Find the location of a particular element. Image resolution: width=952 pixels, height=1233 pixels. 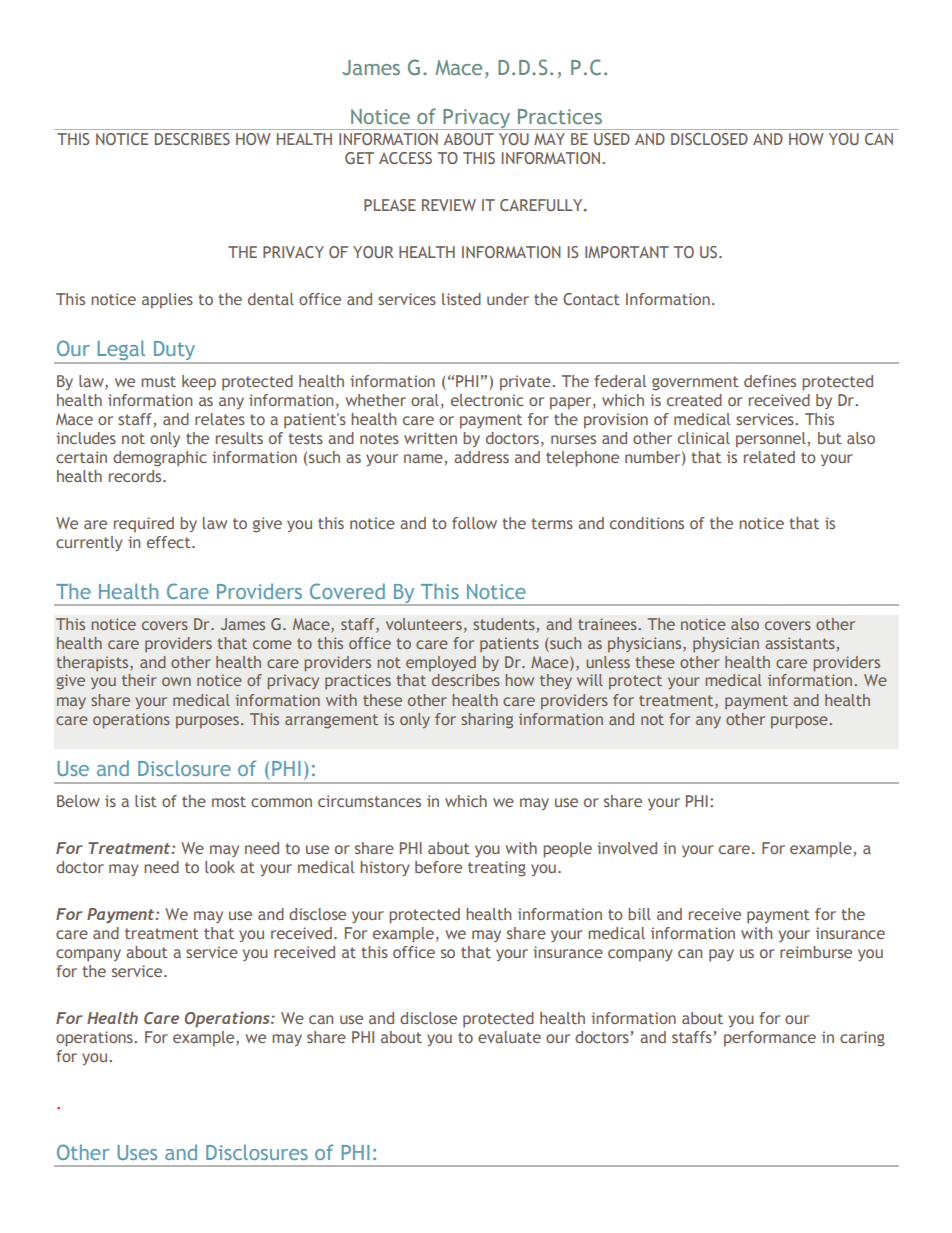

USED is located at coordinates (612, 139).
